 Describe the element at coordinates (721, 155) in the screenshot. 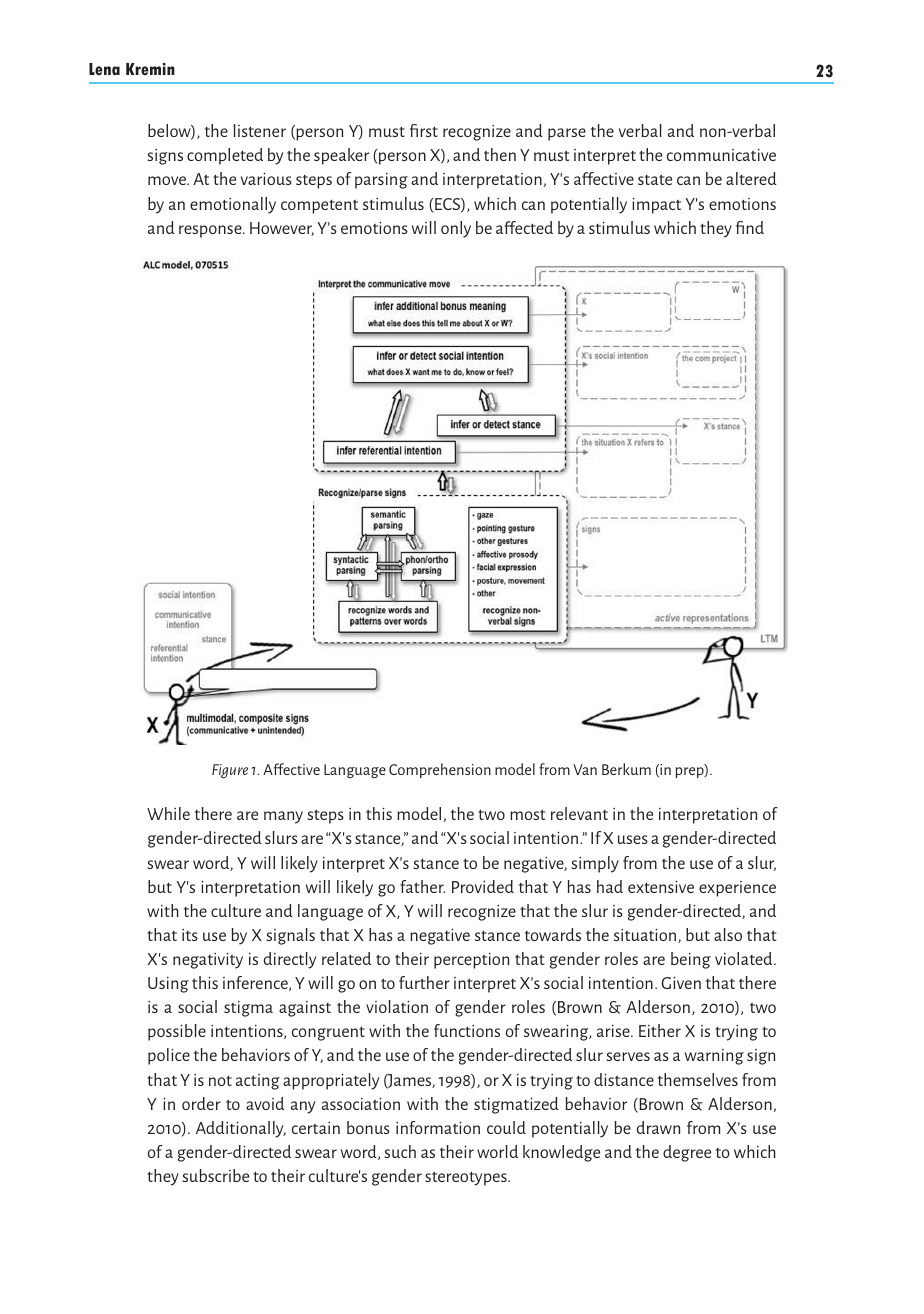

I see `communicative` at that location.
